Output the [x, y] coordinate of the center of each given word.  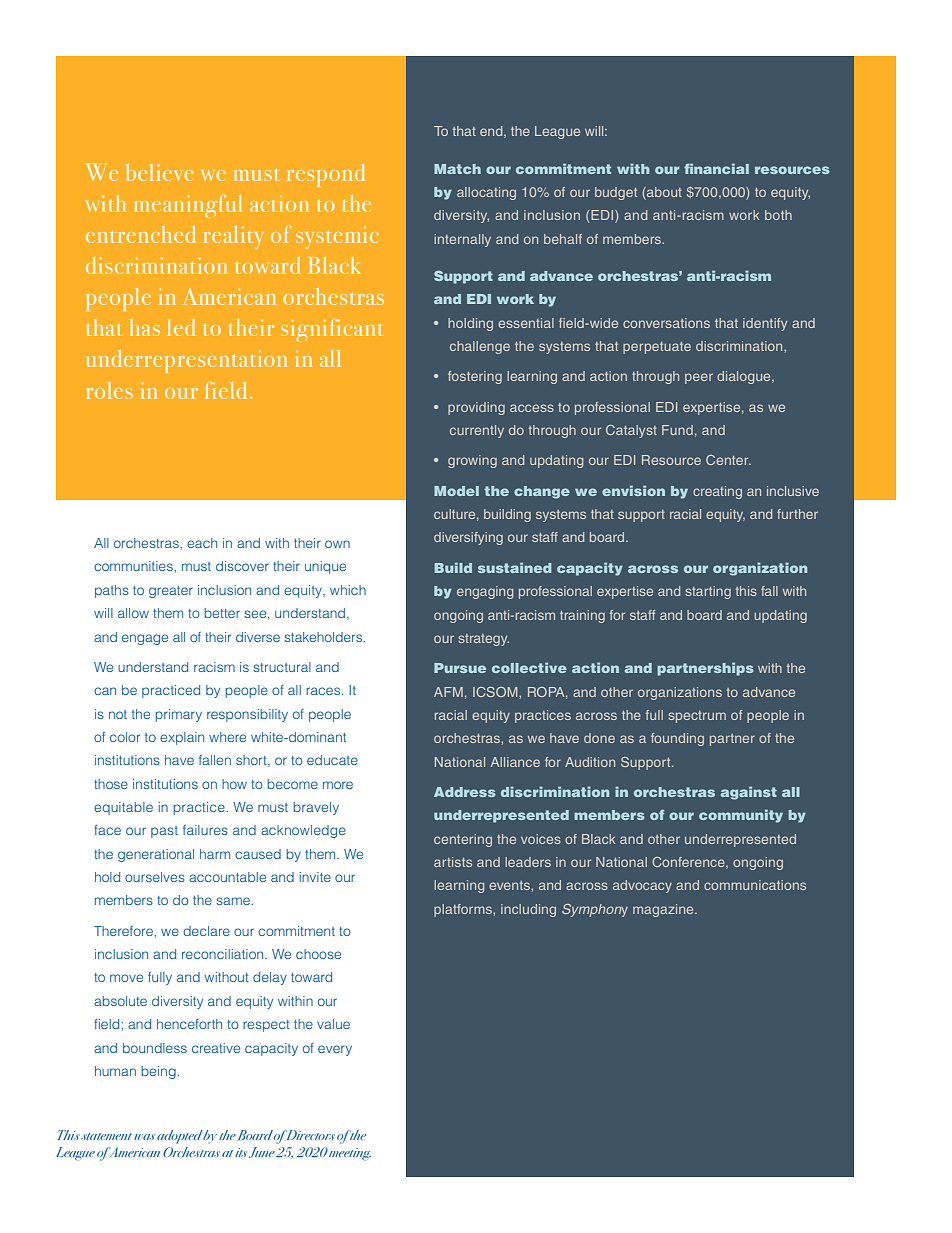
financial [716, 168]
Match [457, 169]
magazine [664, 910]
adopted [180, 1137]
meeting [350, 1154]
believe [160, 172]
